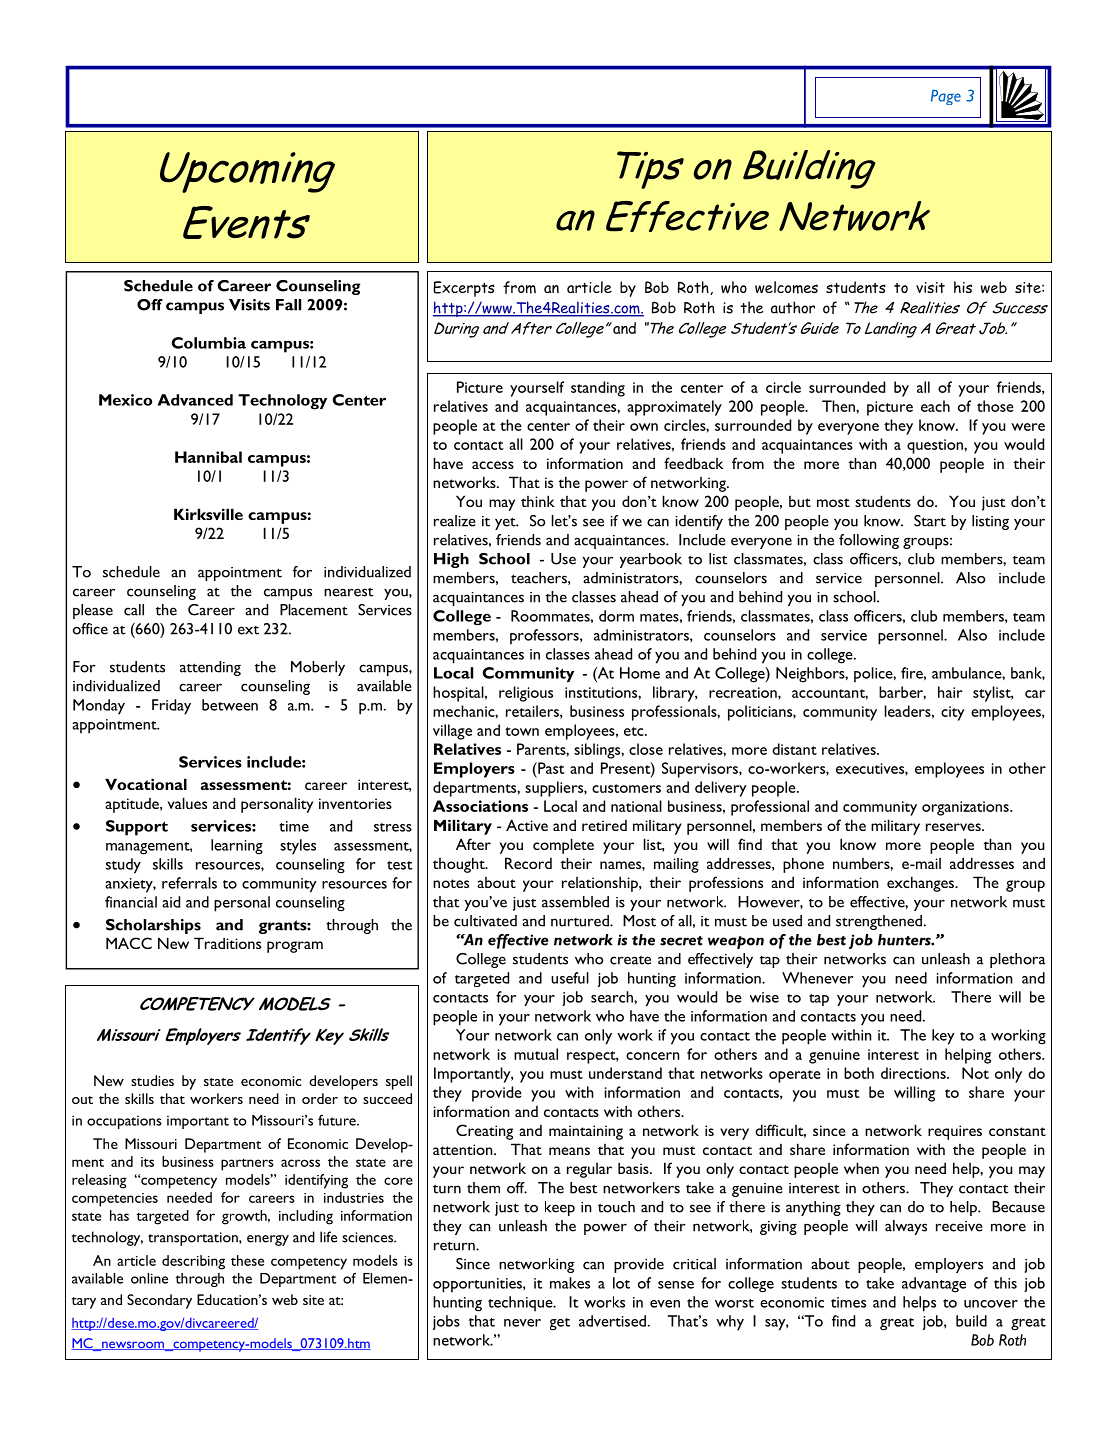 This screenshot has width=1117, height=1446. What do you see at coordinates (189, 883) in the screenshot?
I see `referrals` at bounding box center [189, 883].
